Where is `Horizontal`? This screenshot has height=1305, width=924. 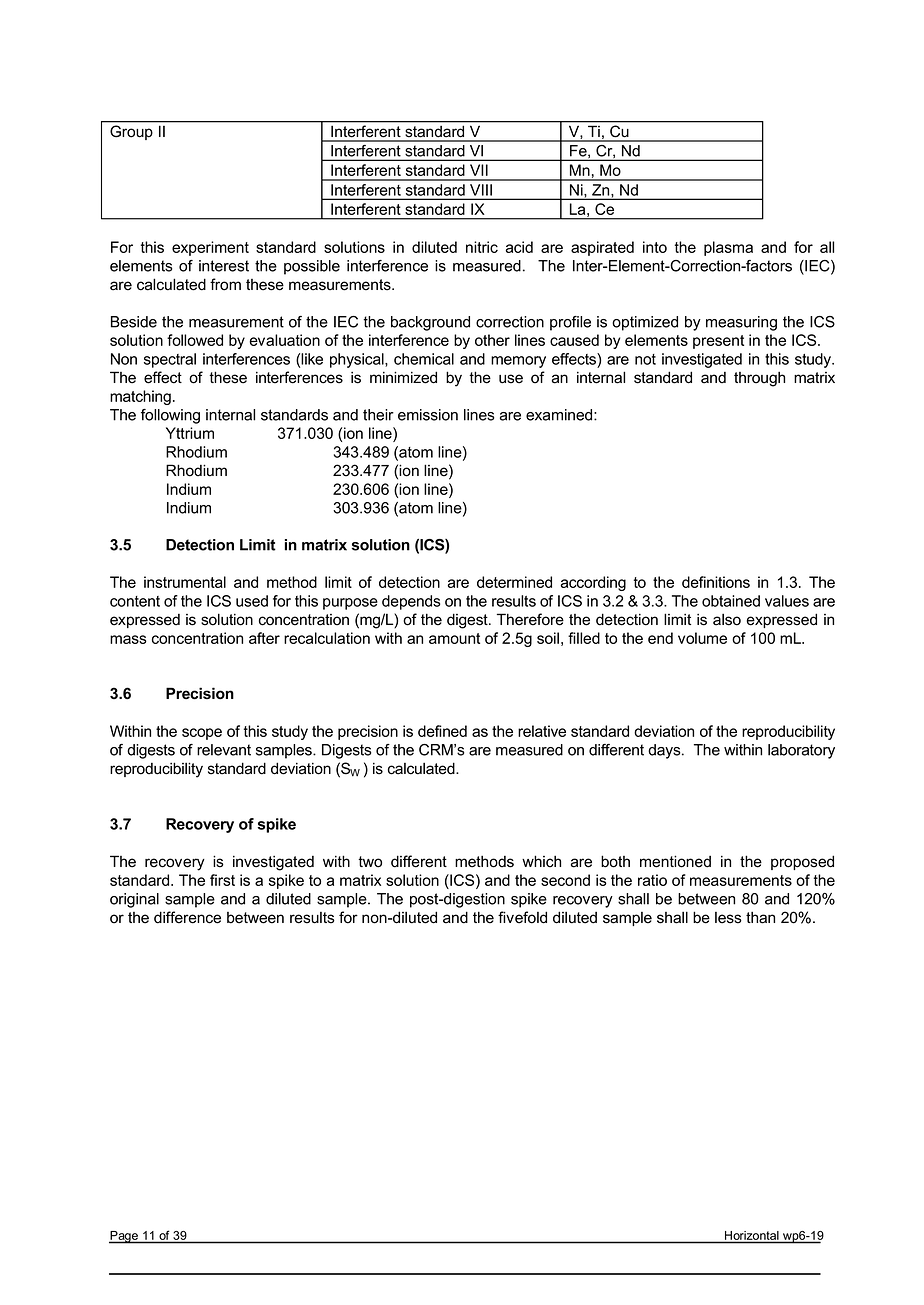 Horizontal is located at coordinates (752, 1235).
